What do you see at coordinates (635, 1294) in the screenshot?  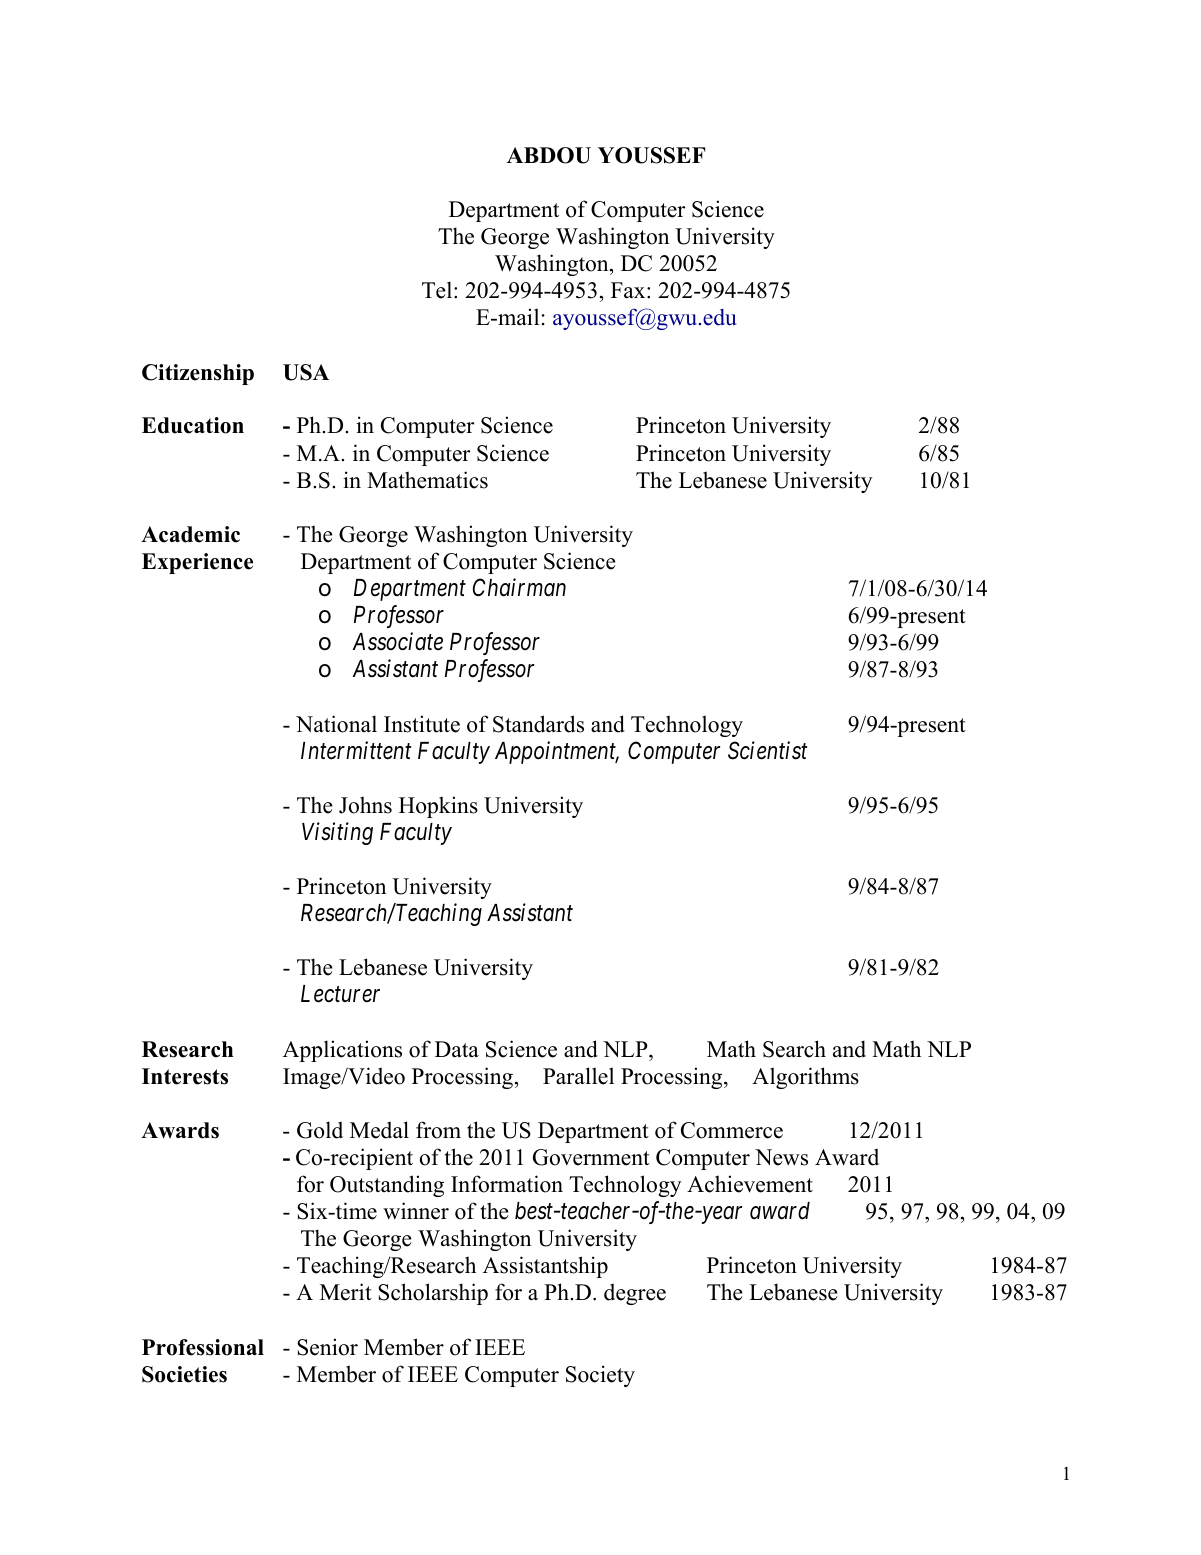 I see `degree` at bounding box center [635, 1294].
